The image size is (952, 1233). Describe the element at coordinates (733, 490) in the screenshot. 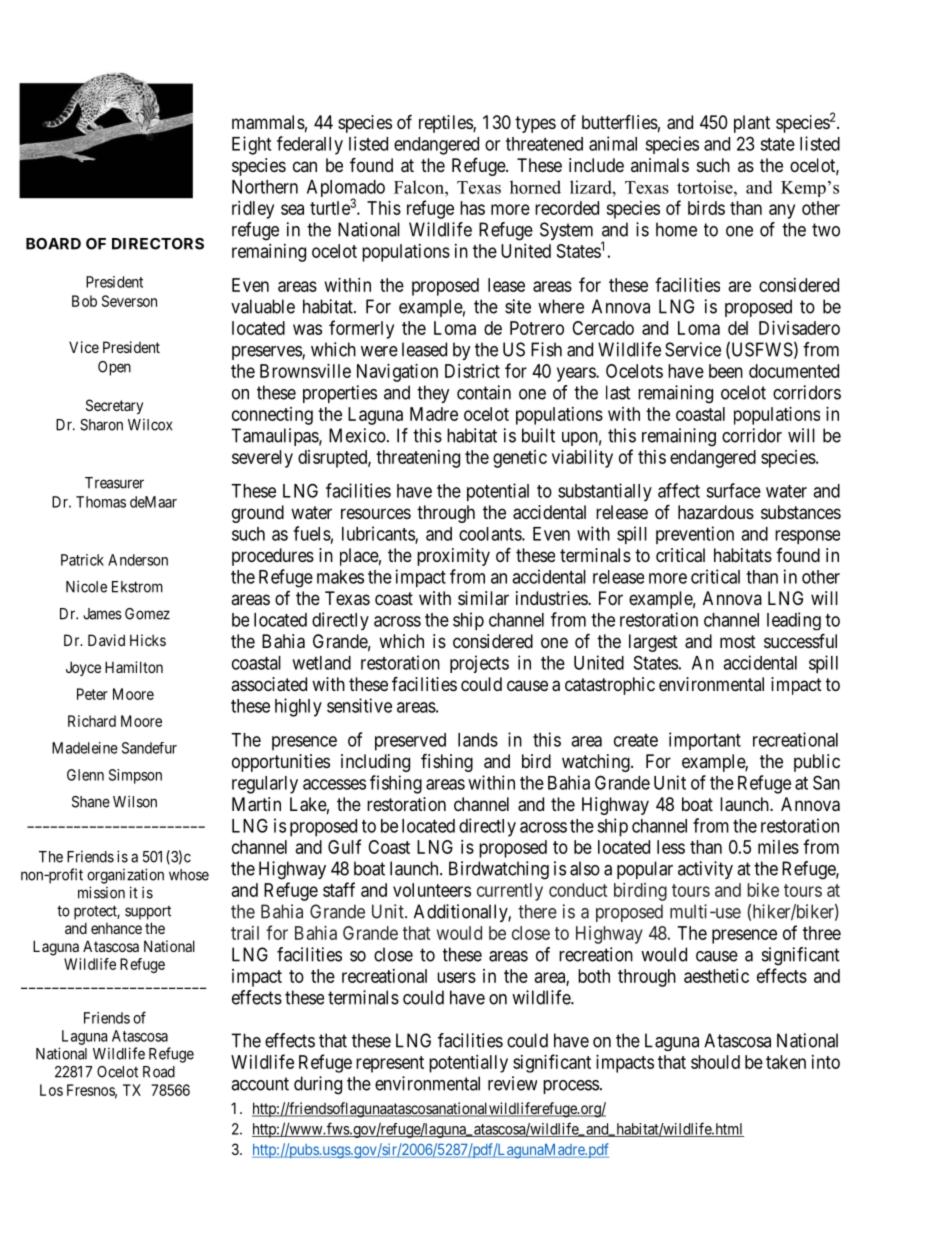

I see `surface` at that location.
